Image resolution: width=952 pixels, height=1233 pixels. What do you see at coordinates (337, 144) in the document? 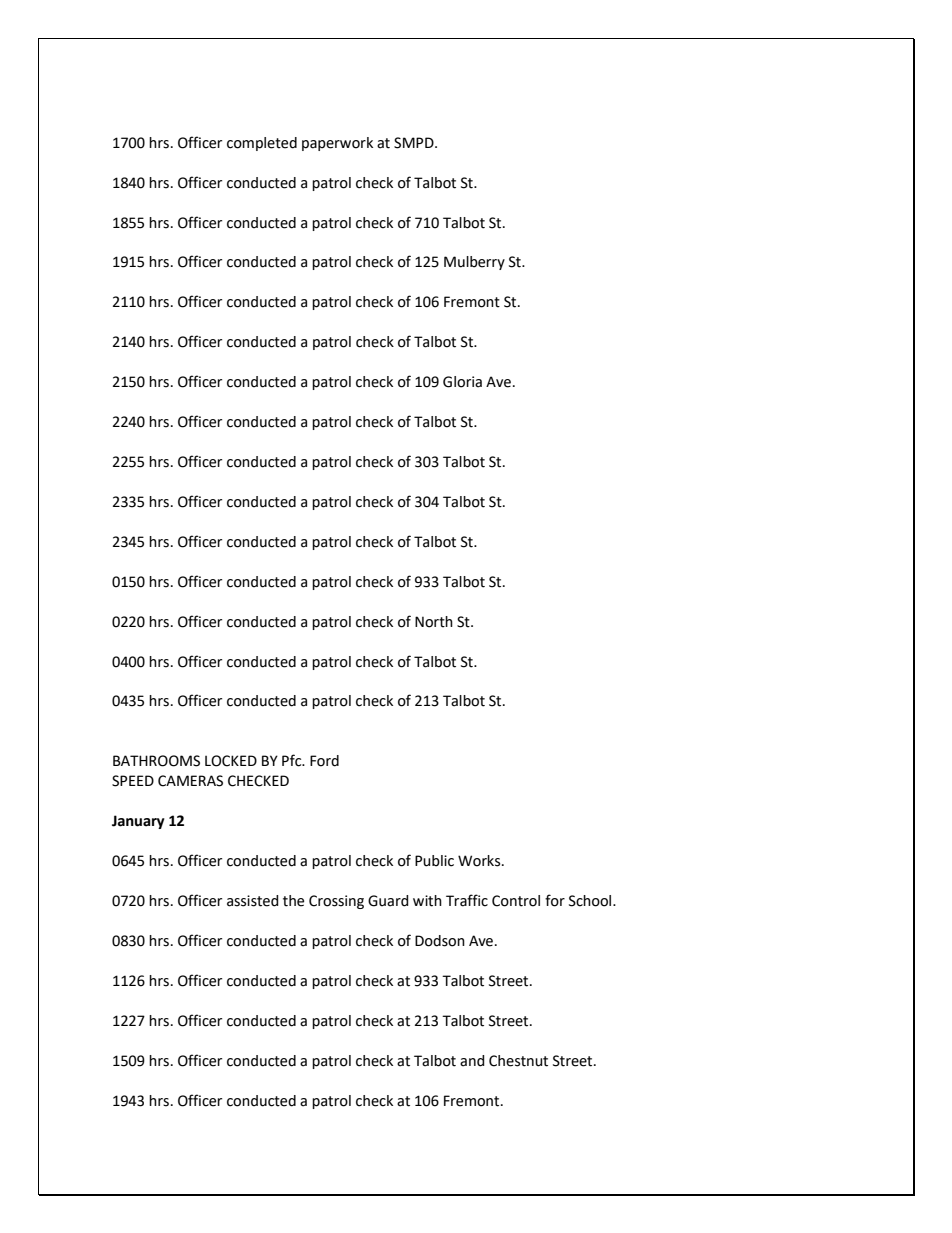
I see `paperwork` at bounding box center [337, 144].
